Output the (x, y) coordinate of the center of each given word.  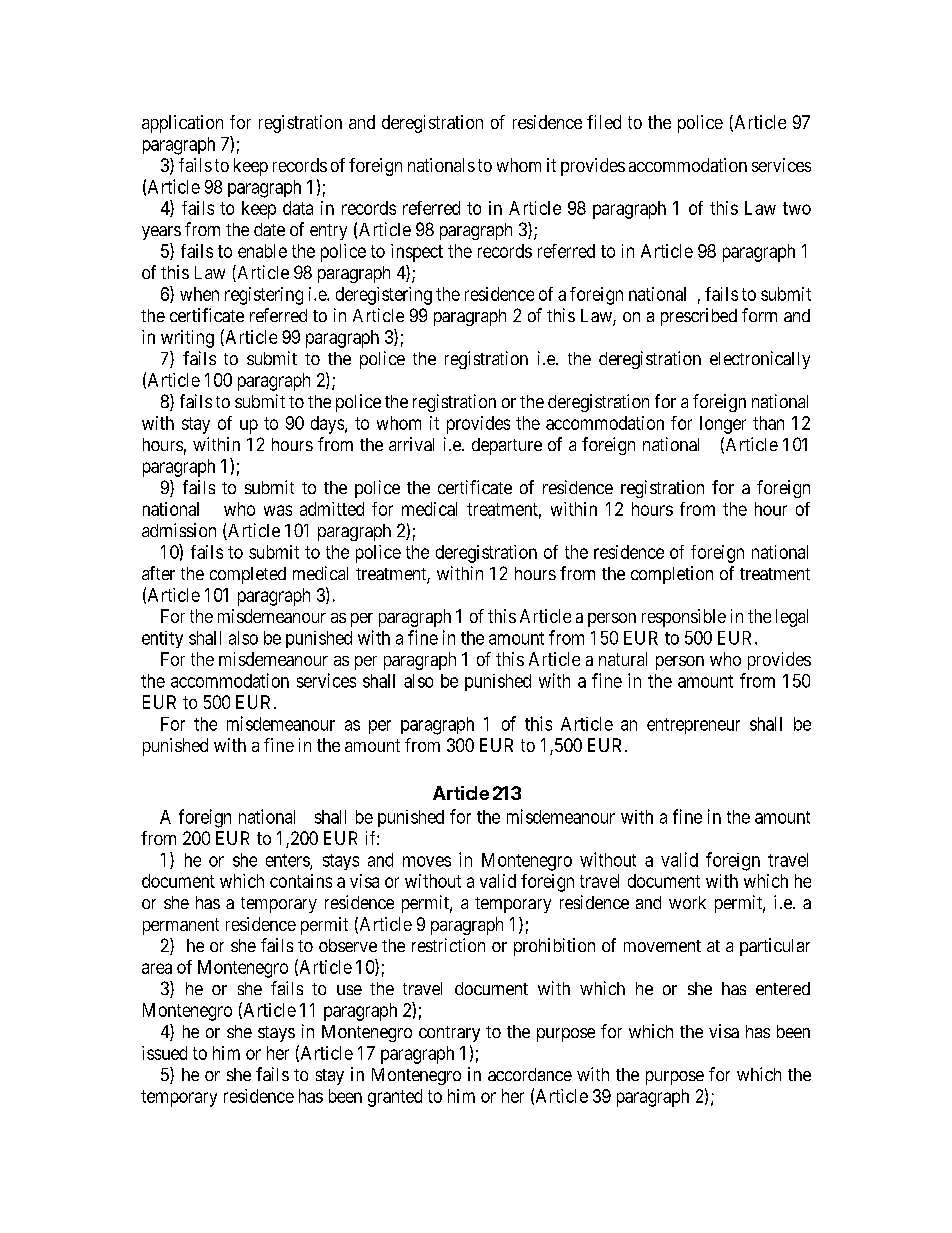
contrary (449, 1034)
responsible (684, 618)
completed (248, 575)
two (797, 208)
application (182, 124)
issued (164, 1053)
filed (604, 122)
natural (623, 659)
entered (783, 988)
